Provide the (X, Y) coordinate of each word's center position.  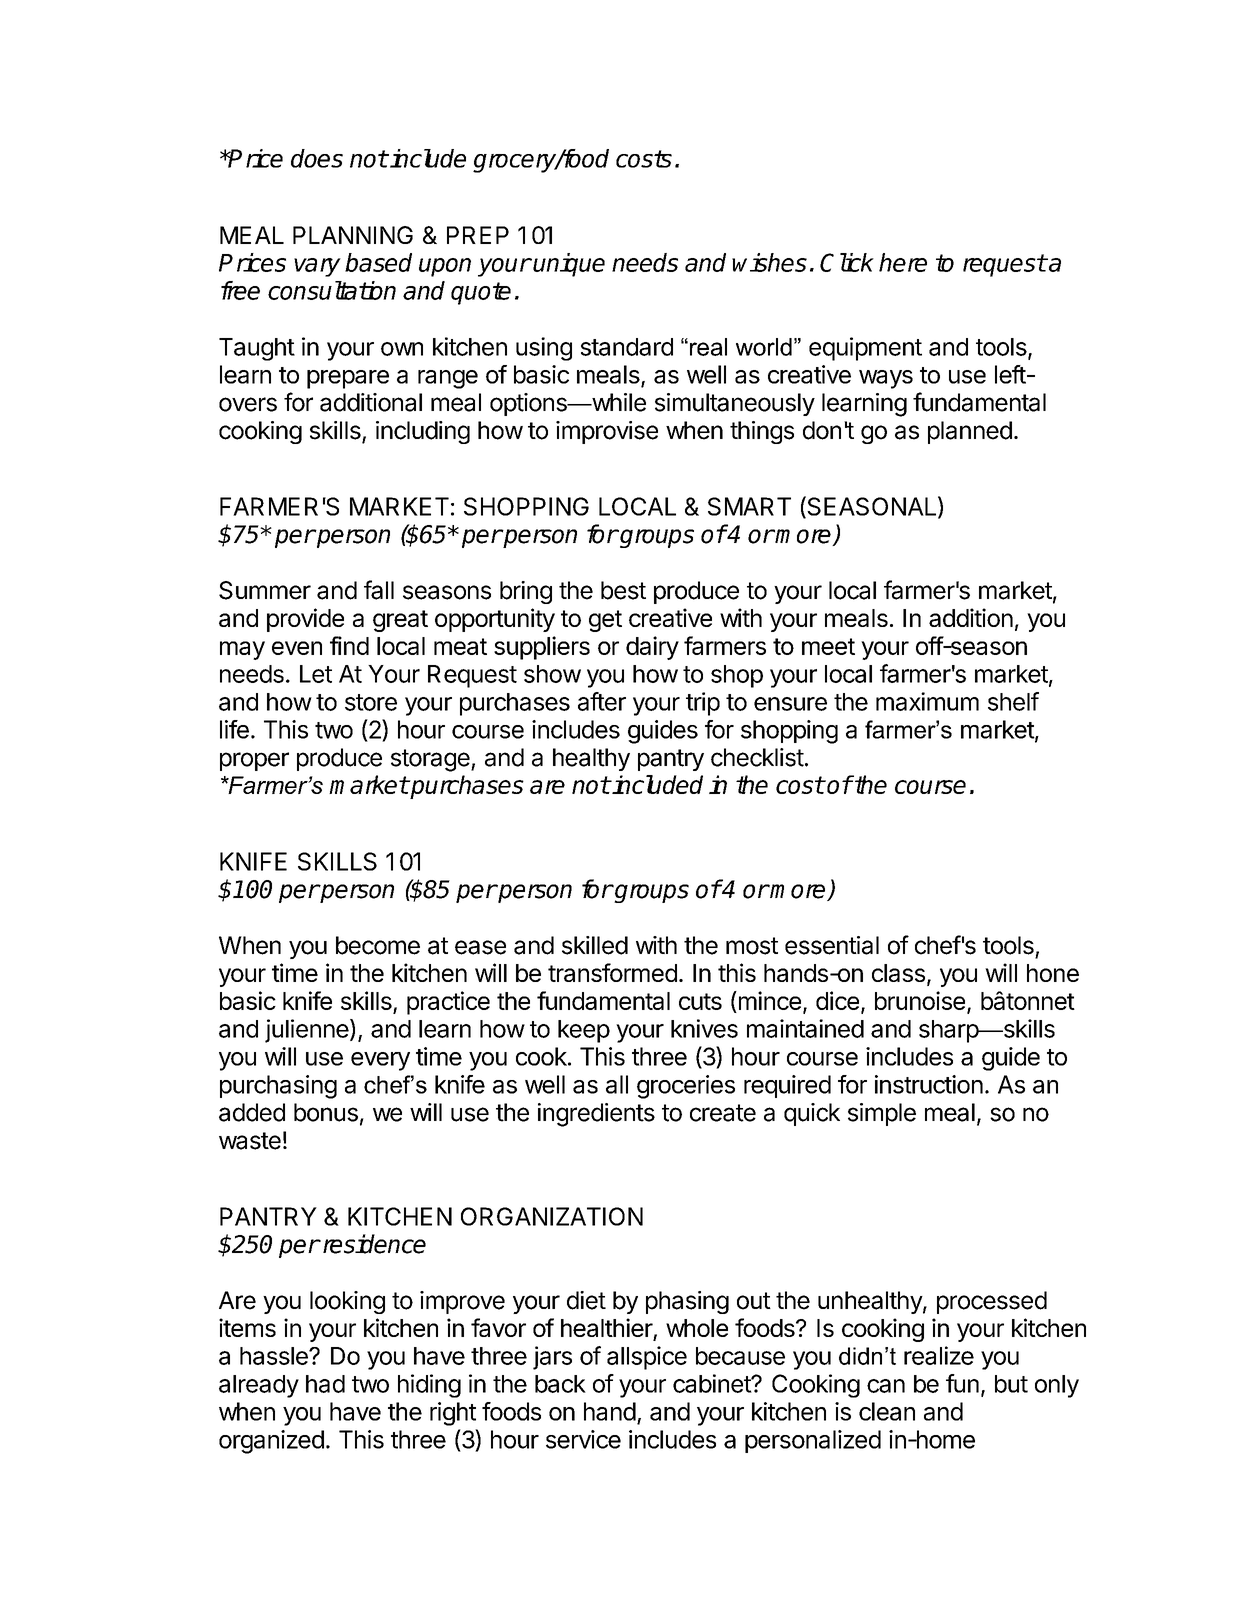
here (903, 262)
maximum (927, 701)
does (317, 158)
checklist (757, 757)
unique (569, 265)
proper (254, 761)
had (325, 1384)
